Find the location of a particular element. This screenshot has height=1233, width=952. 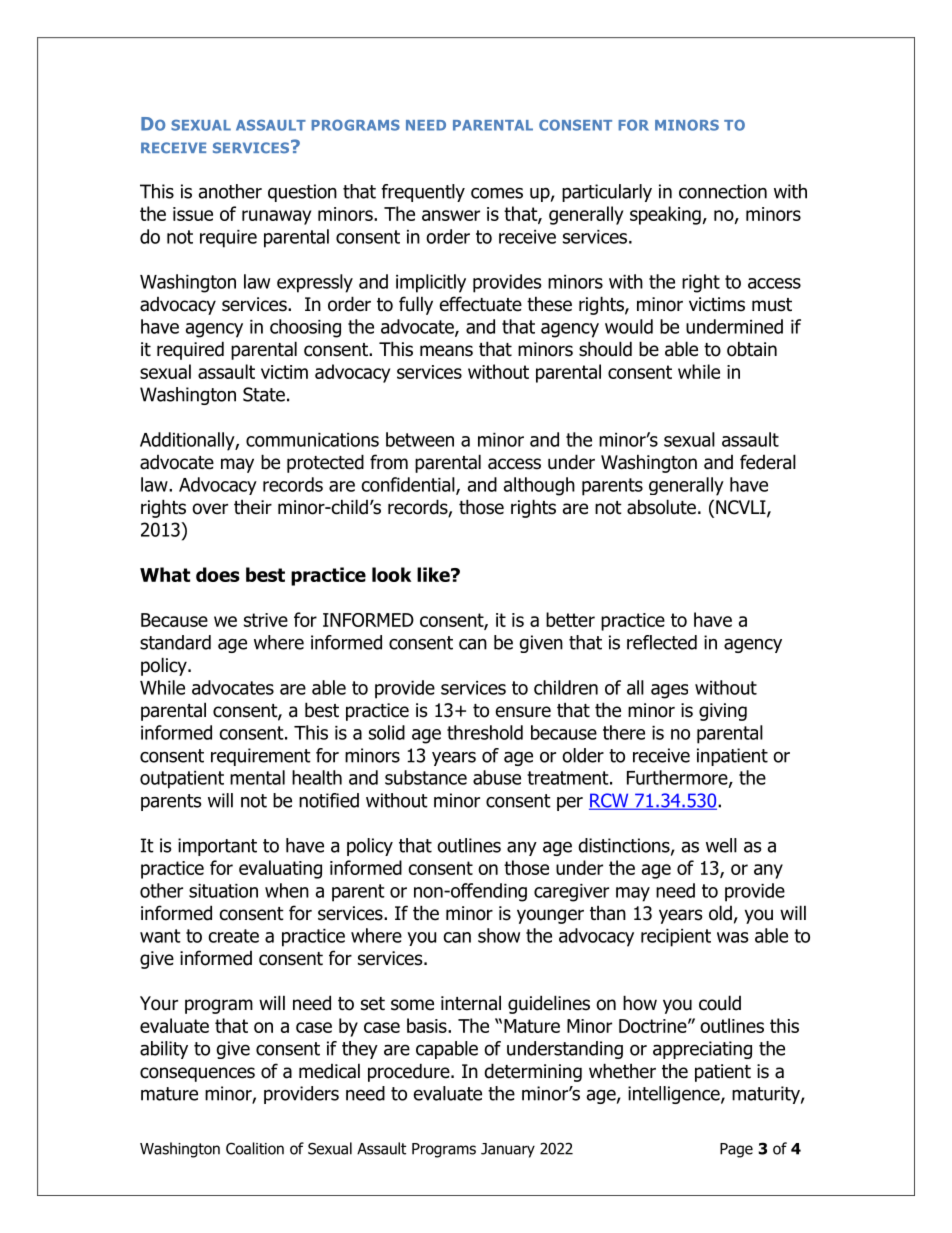

important is located at coordinates (217, 847).
